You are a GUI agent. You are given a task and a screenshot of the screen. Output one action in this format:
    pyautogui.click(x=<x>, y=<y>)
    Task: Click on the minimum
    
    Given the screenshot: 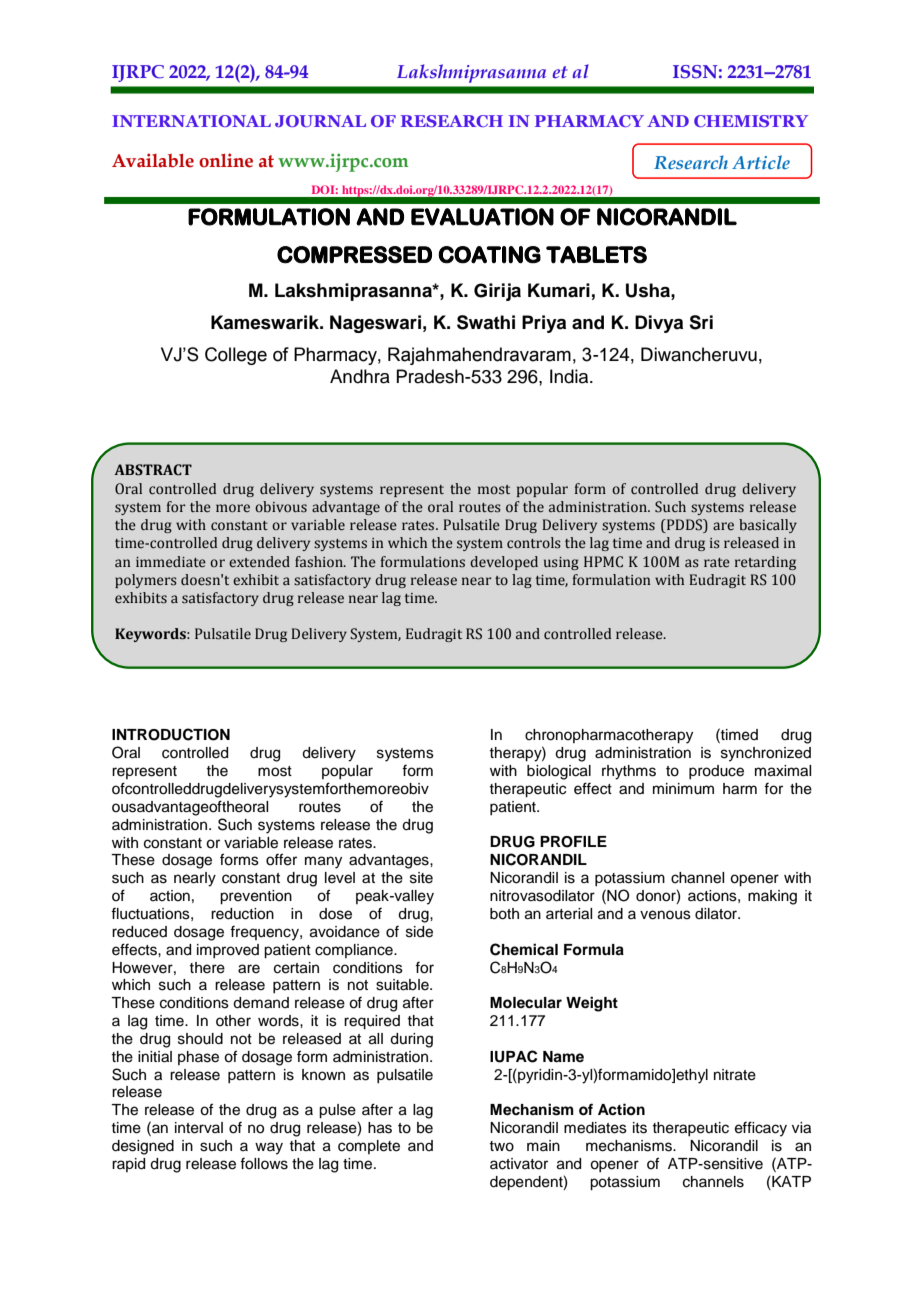 What is the action you would take?
    pyautogui.click(x=683, y=789)
